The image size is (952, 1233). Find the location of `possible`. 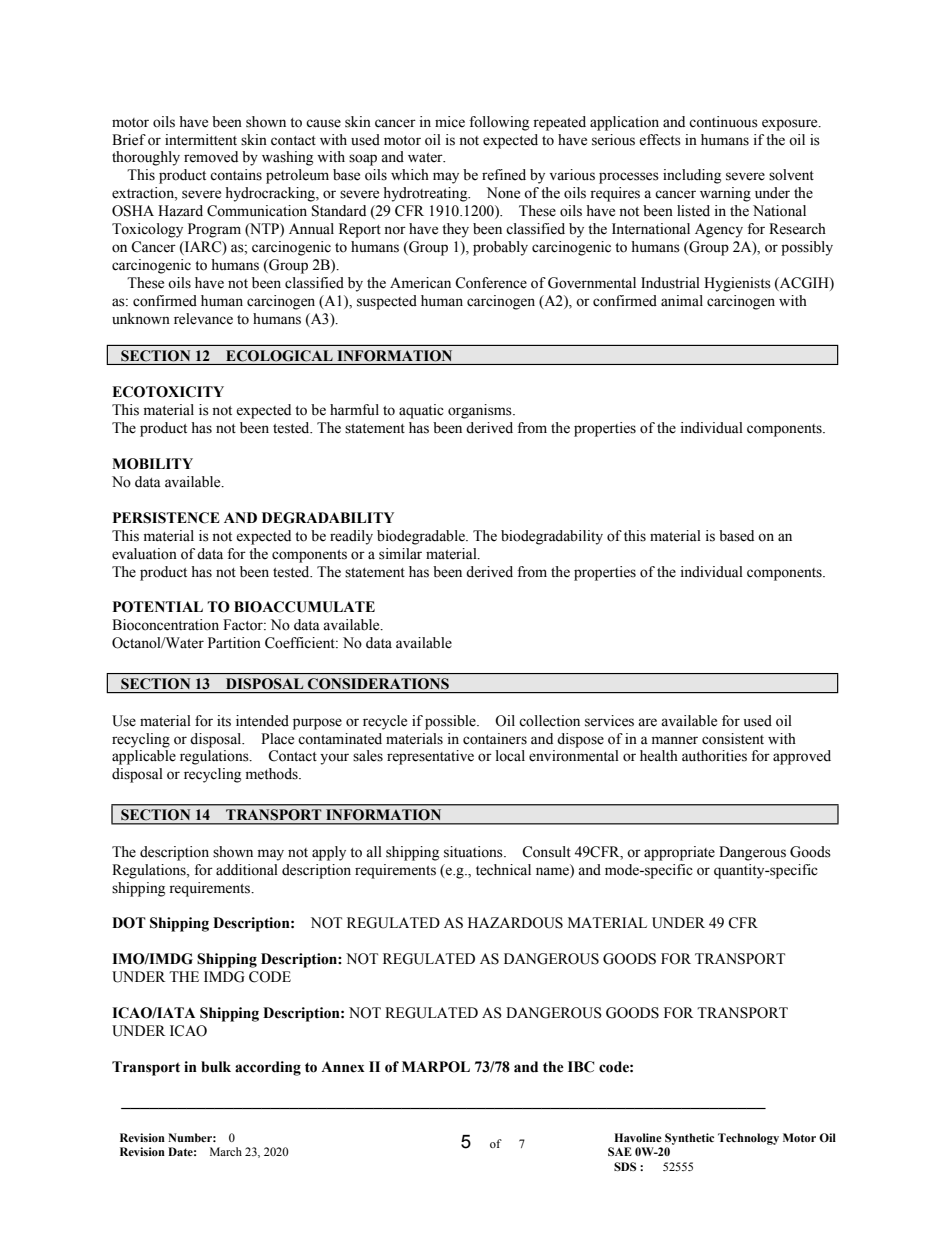

possible is located at coordinates (451, 722).
